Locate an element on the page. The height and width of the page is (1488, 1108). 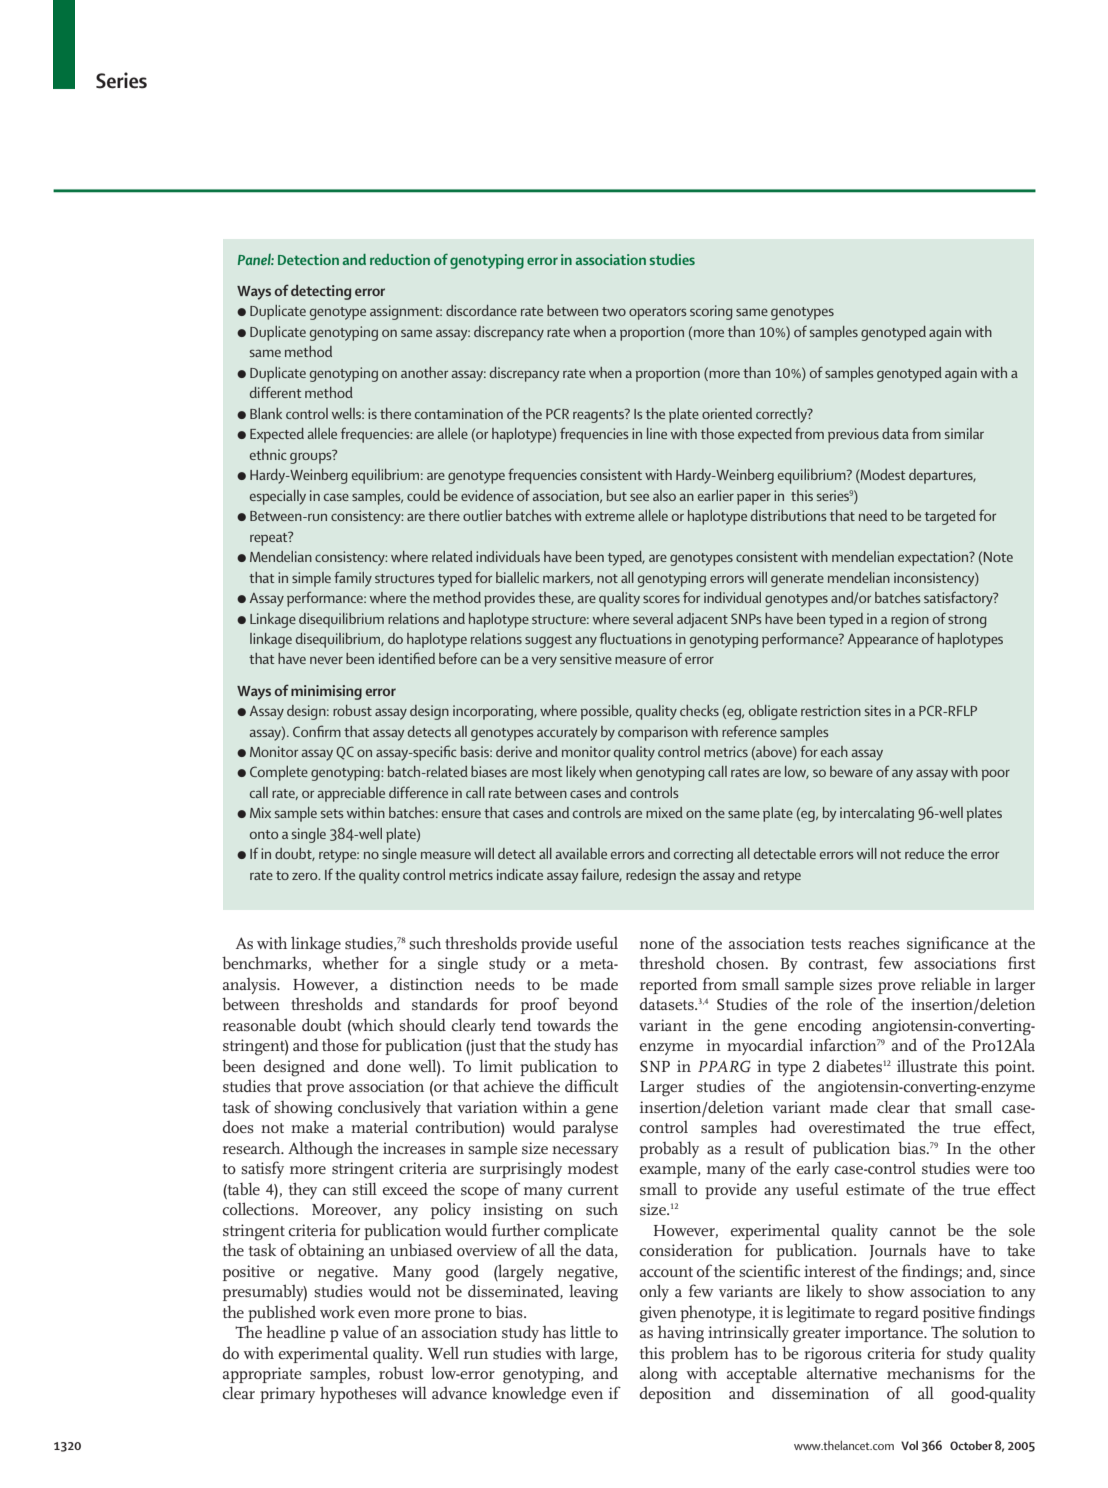
Appearance is located at coordinates (883, 641).
